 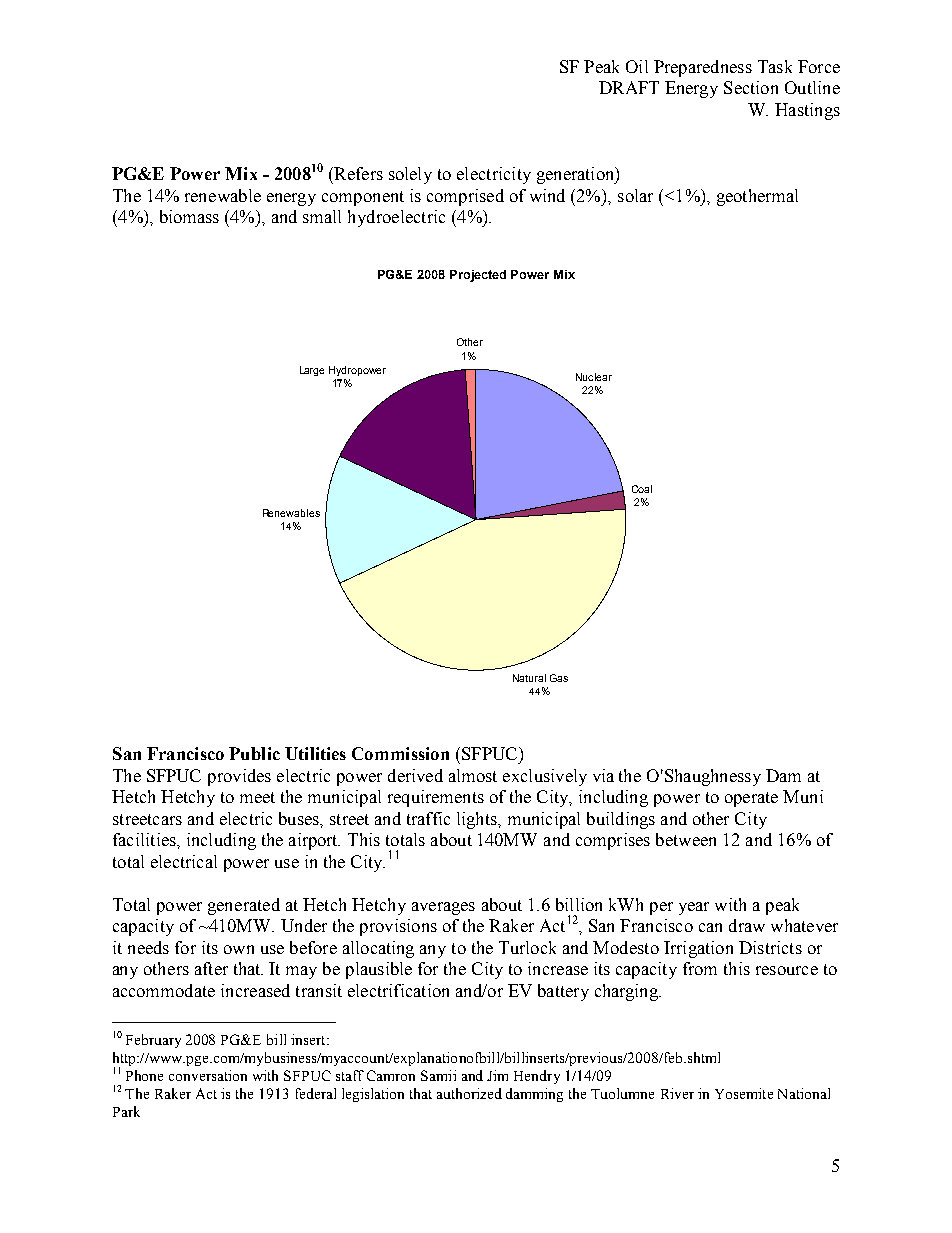 I want to click on biomass, so click(x=189, y=216).
